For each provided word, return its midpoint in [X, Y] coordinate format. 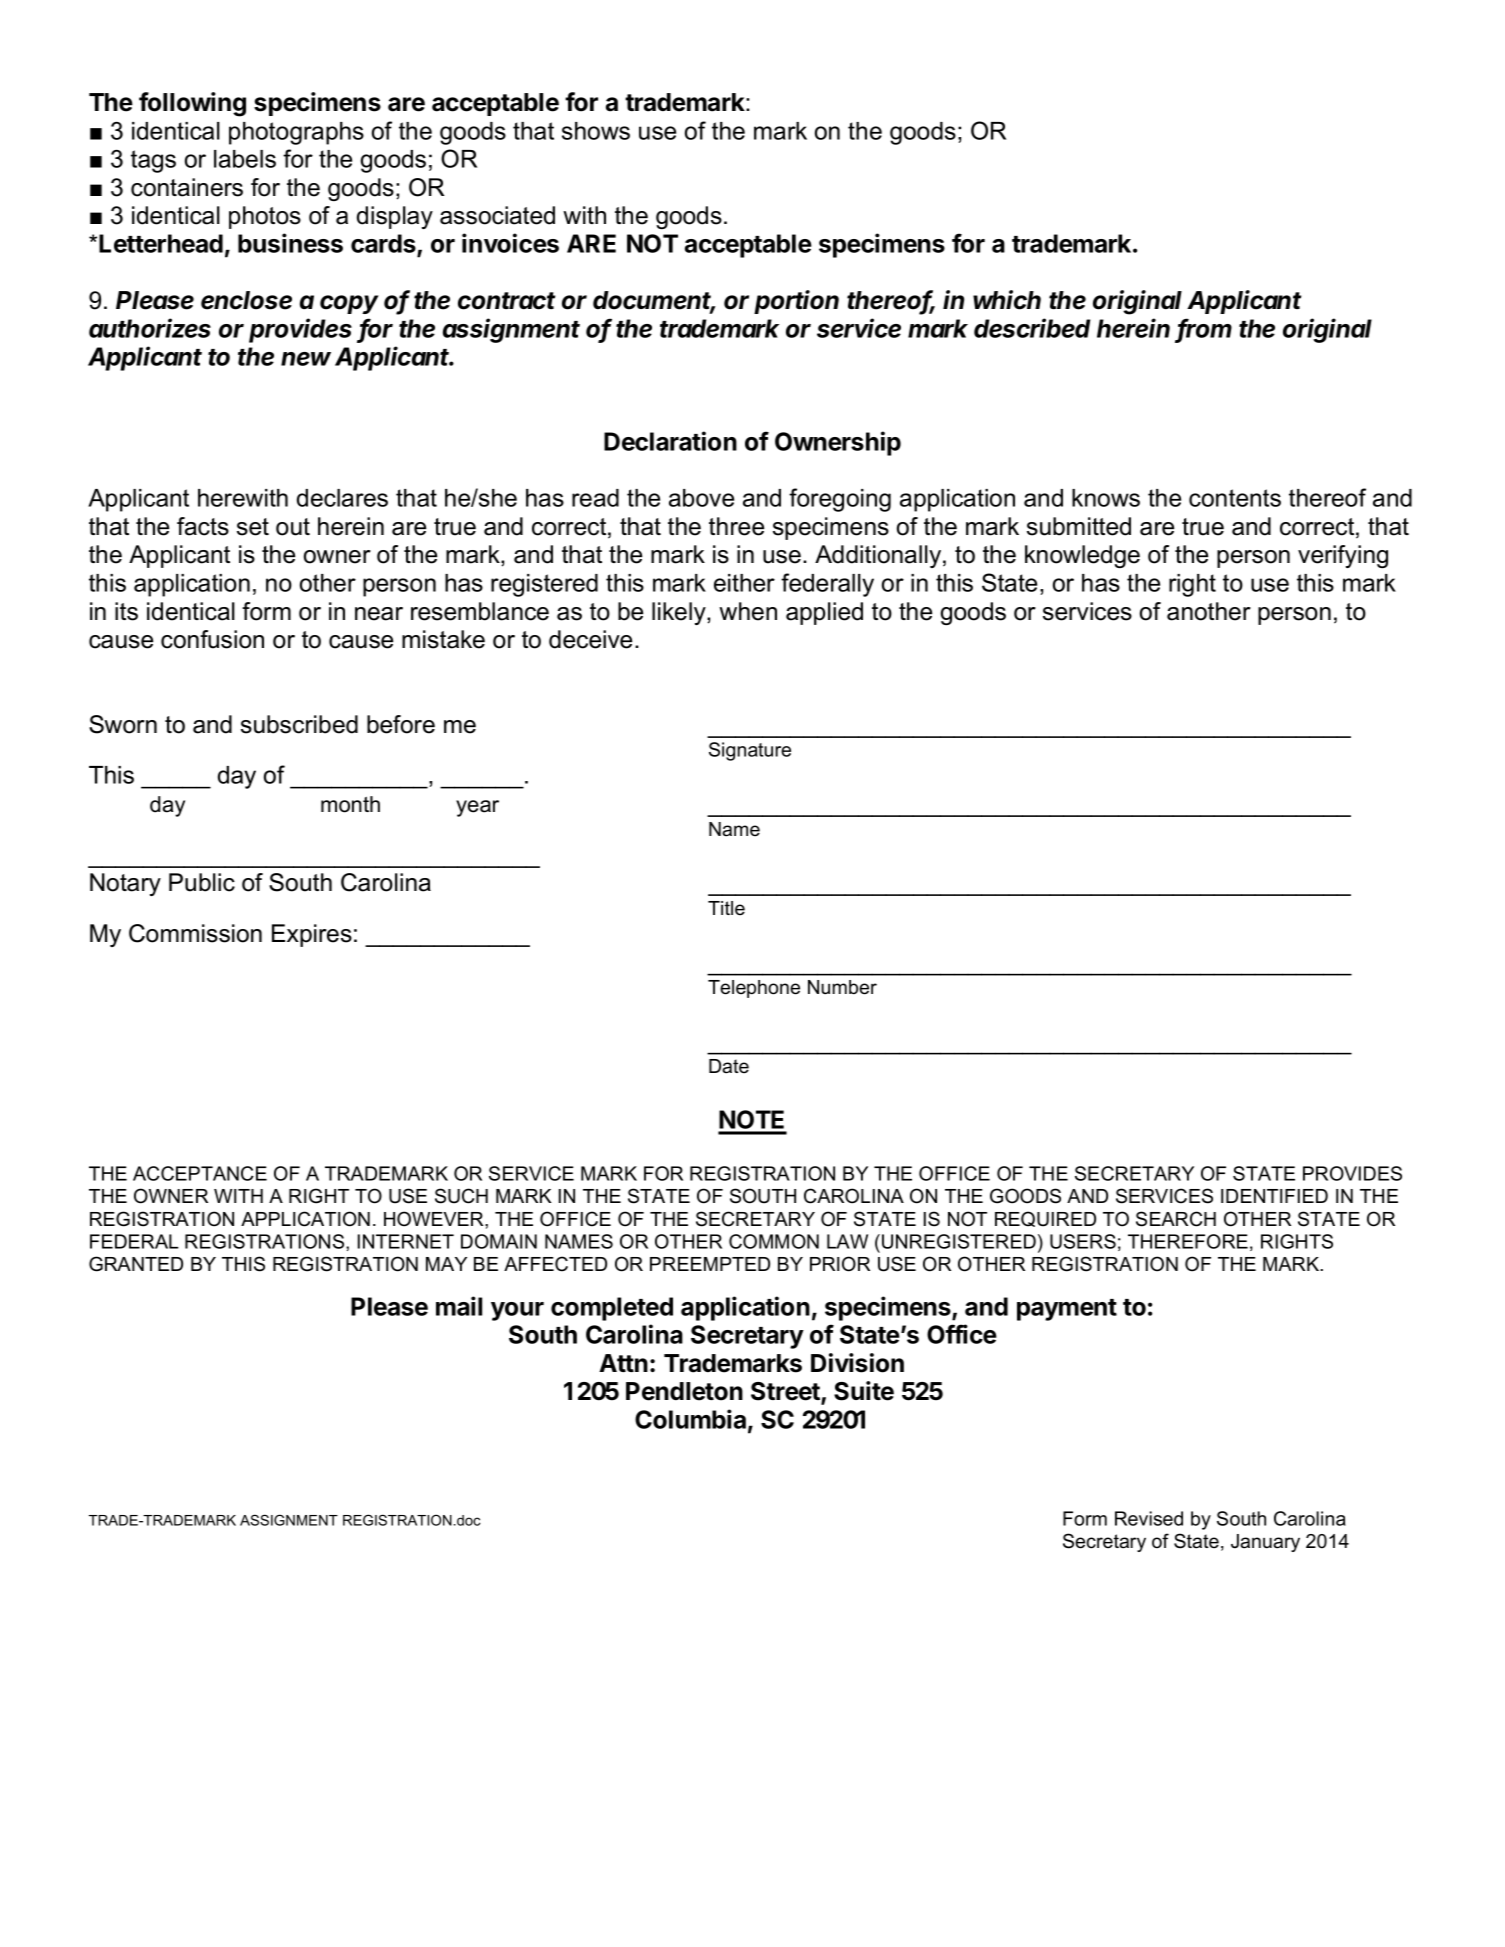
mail [459, 1306]
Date [729, 1066]
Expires [312, 935]
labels [245, 159]
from [1205, 329]
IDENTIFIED [1274, 1196]
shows [596, 131]
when [748, 611]
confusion [212, 639]
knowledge [1082, 556]
